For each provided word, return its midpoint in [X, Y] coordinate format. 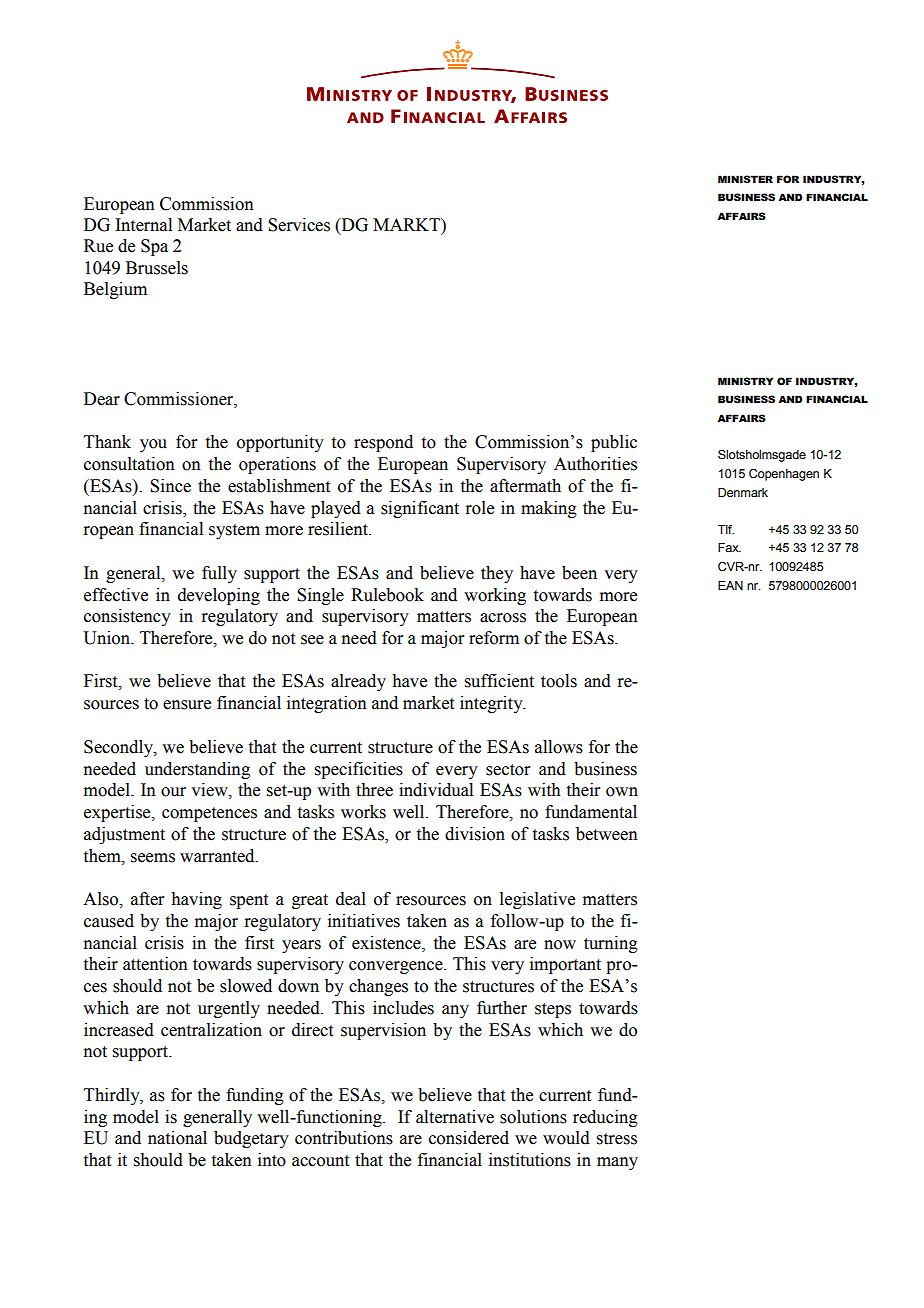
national [177, 1138]
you [153, 445]
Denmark [743, 492]
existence [387, 943]
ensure [187, 705]
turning [611, 944]
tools [559, 681]
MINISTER [745, 179]
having [196, 900]
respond [383, 443]
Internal [143, 225]
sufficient [499, 681]
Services [299, 225]
